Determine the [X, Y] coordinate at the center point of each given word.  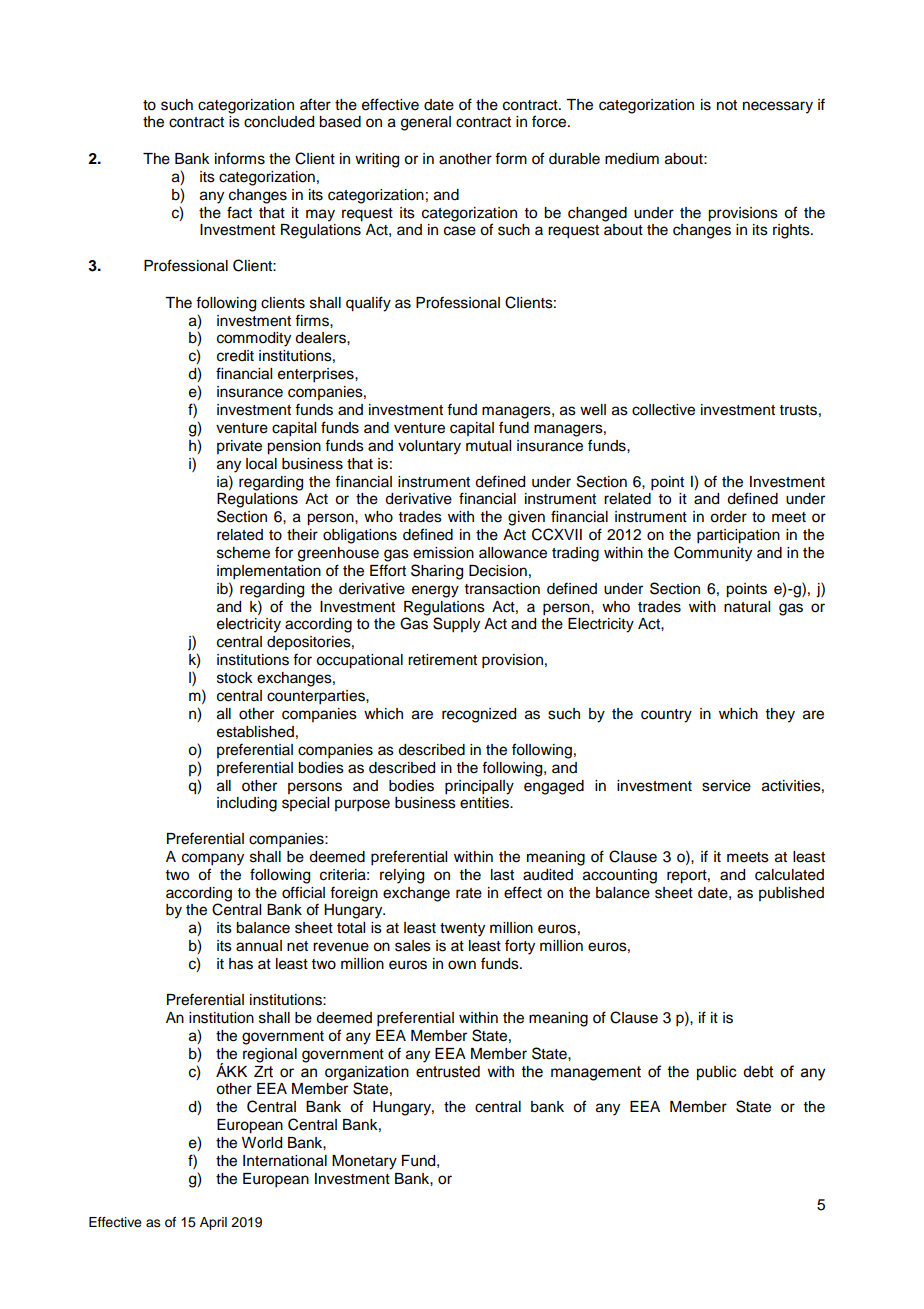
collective [663, 410]
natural [747, 607]
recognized [479, 715]
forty [520, 947]
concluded [279, 122]
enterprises [317, 375]
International [285, 1161]
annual [259, 946]
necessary [778, 107]
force [550, 121]
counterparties [317, 697]
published [791, 894]
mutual [488, 446]
